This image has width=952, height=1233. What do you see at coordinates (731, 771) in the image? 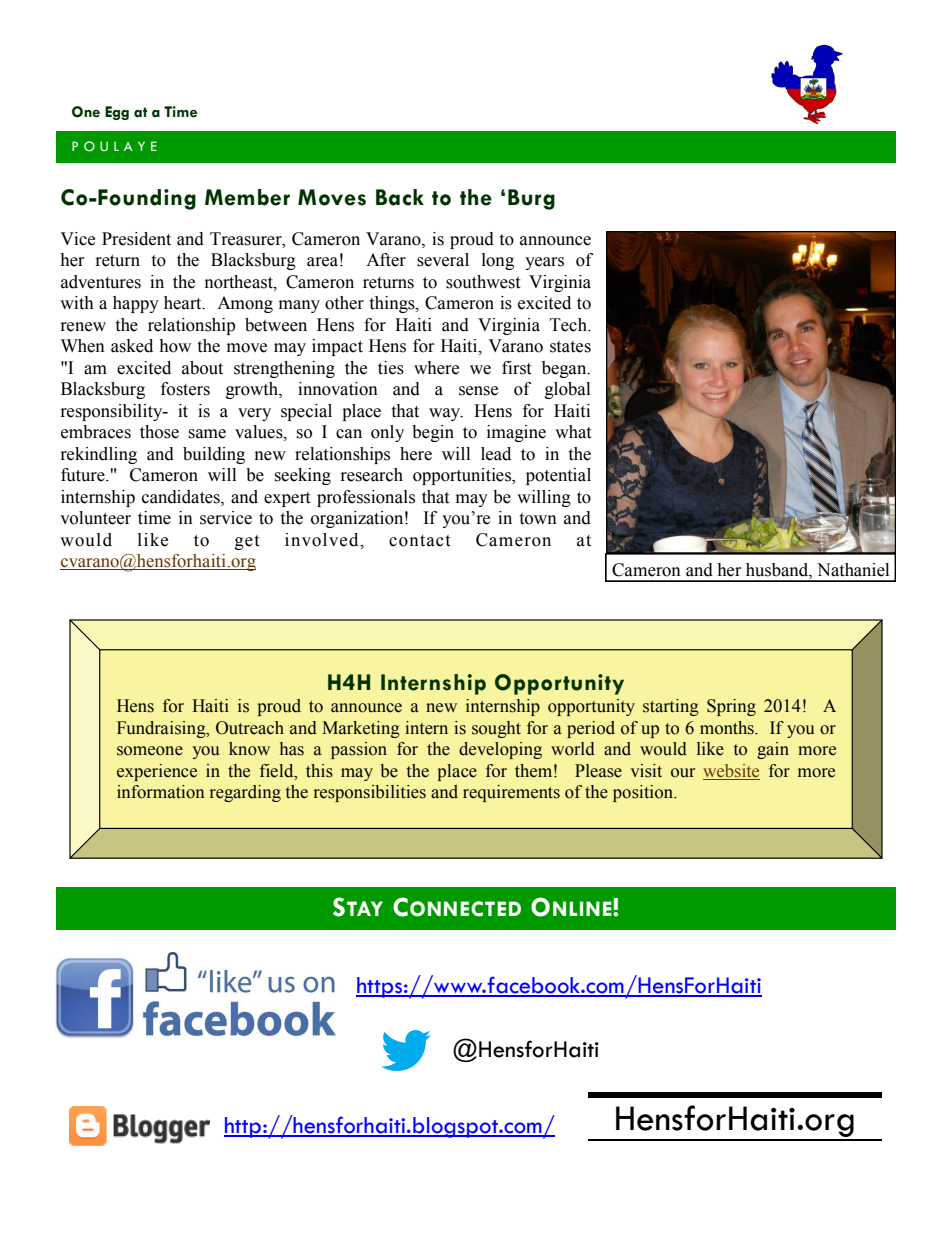
I see `website` at bounding box center [731, 771].
